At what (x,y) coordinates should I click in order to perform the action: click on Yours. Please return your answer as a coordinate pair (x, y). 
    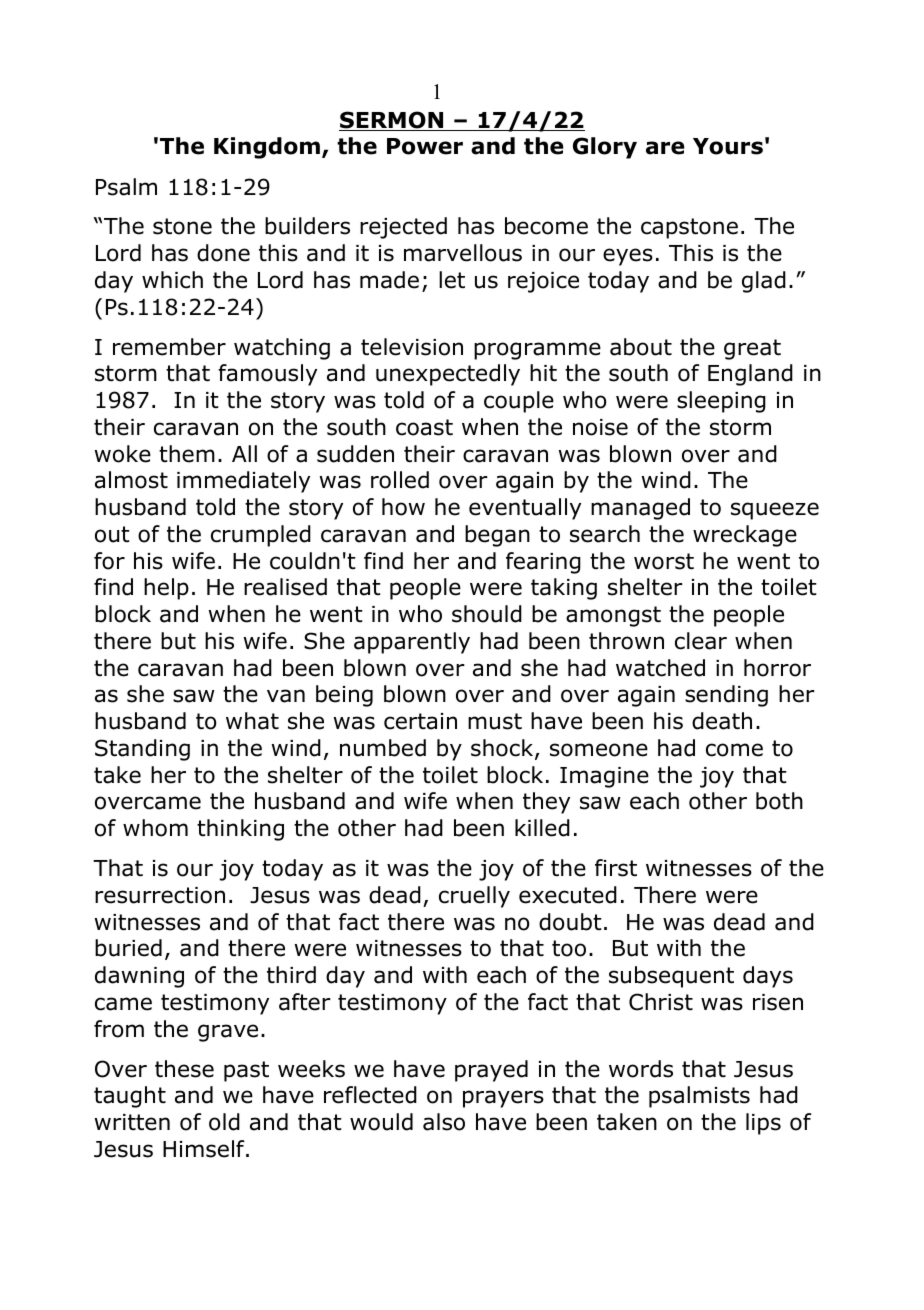
    Looking at the image, I should click on (728, 146).
